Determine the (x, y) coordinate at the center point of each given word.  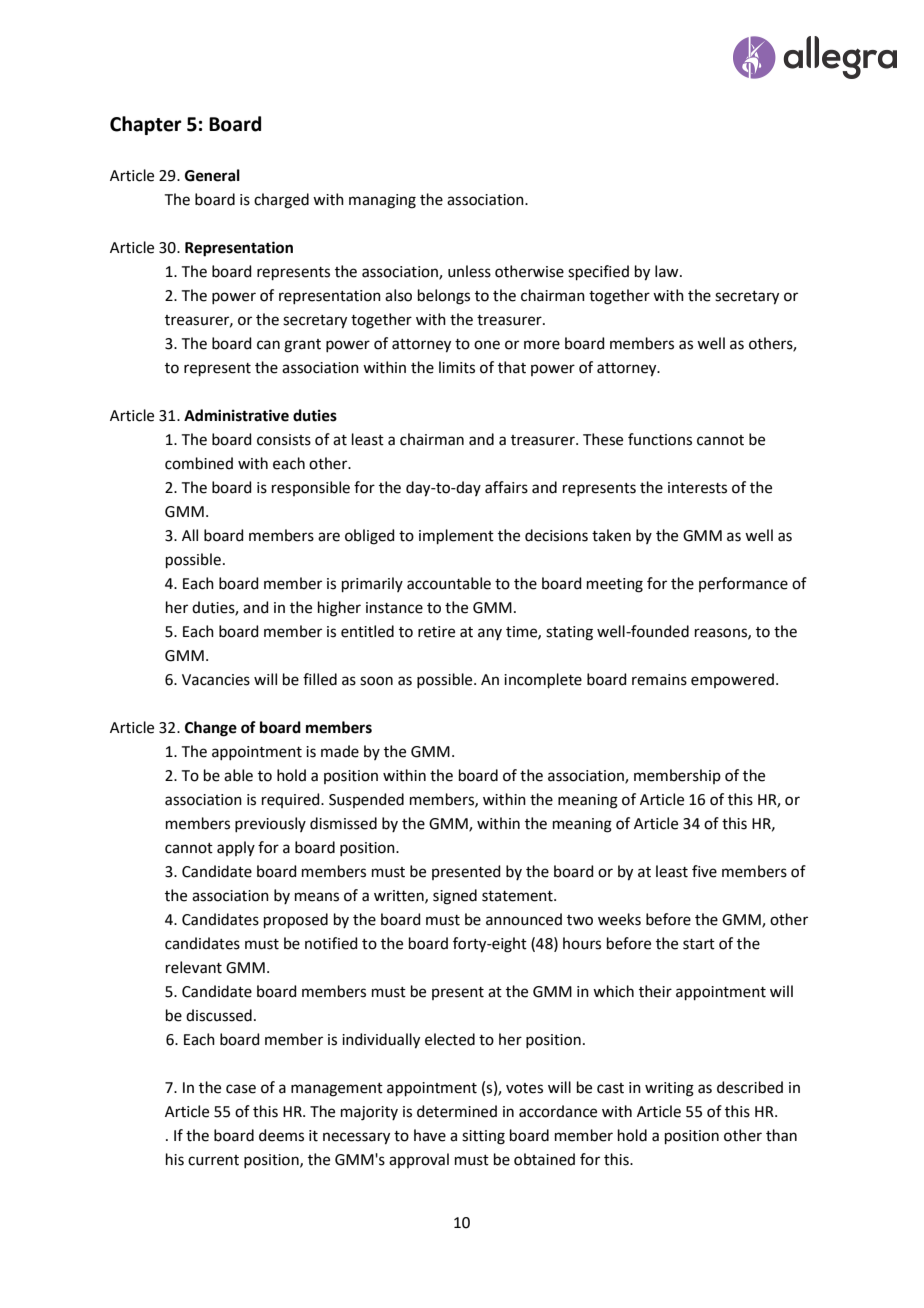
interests (697, 488)
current (213, 1160)
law (668, 271)
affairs (506, 487)
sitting (483, 1137)
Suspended (366, 800)
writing (669, 1089)
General (212, 175)
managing (382, 201)
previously (270, 824)
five (704, 871)
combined (199, 463)
